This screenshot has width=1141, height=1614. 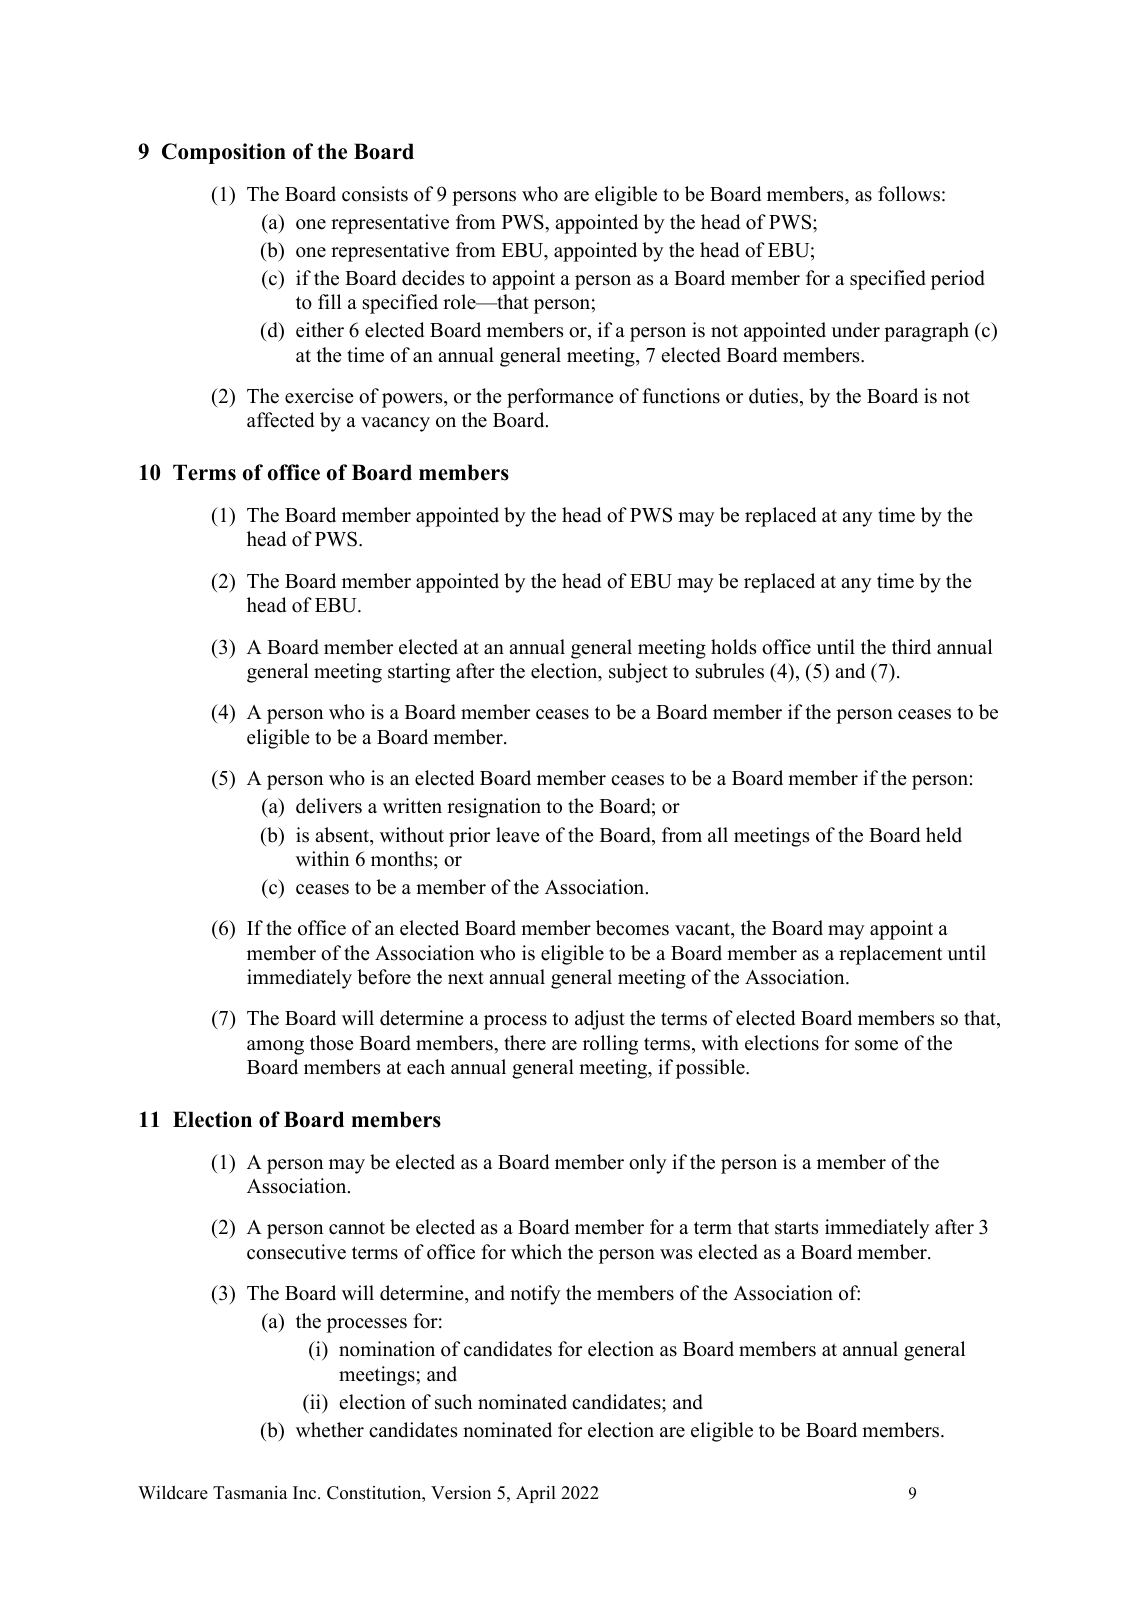 I want to click on consists, so click(x=375, y=194).
